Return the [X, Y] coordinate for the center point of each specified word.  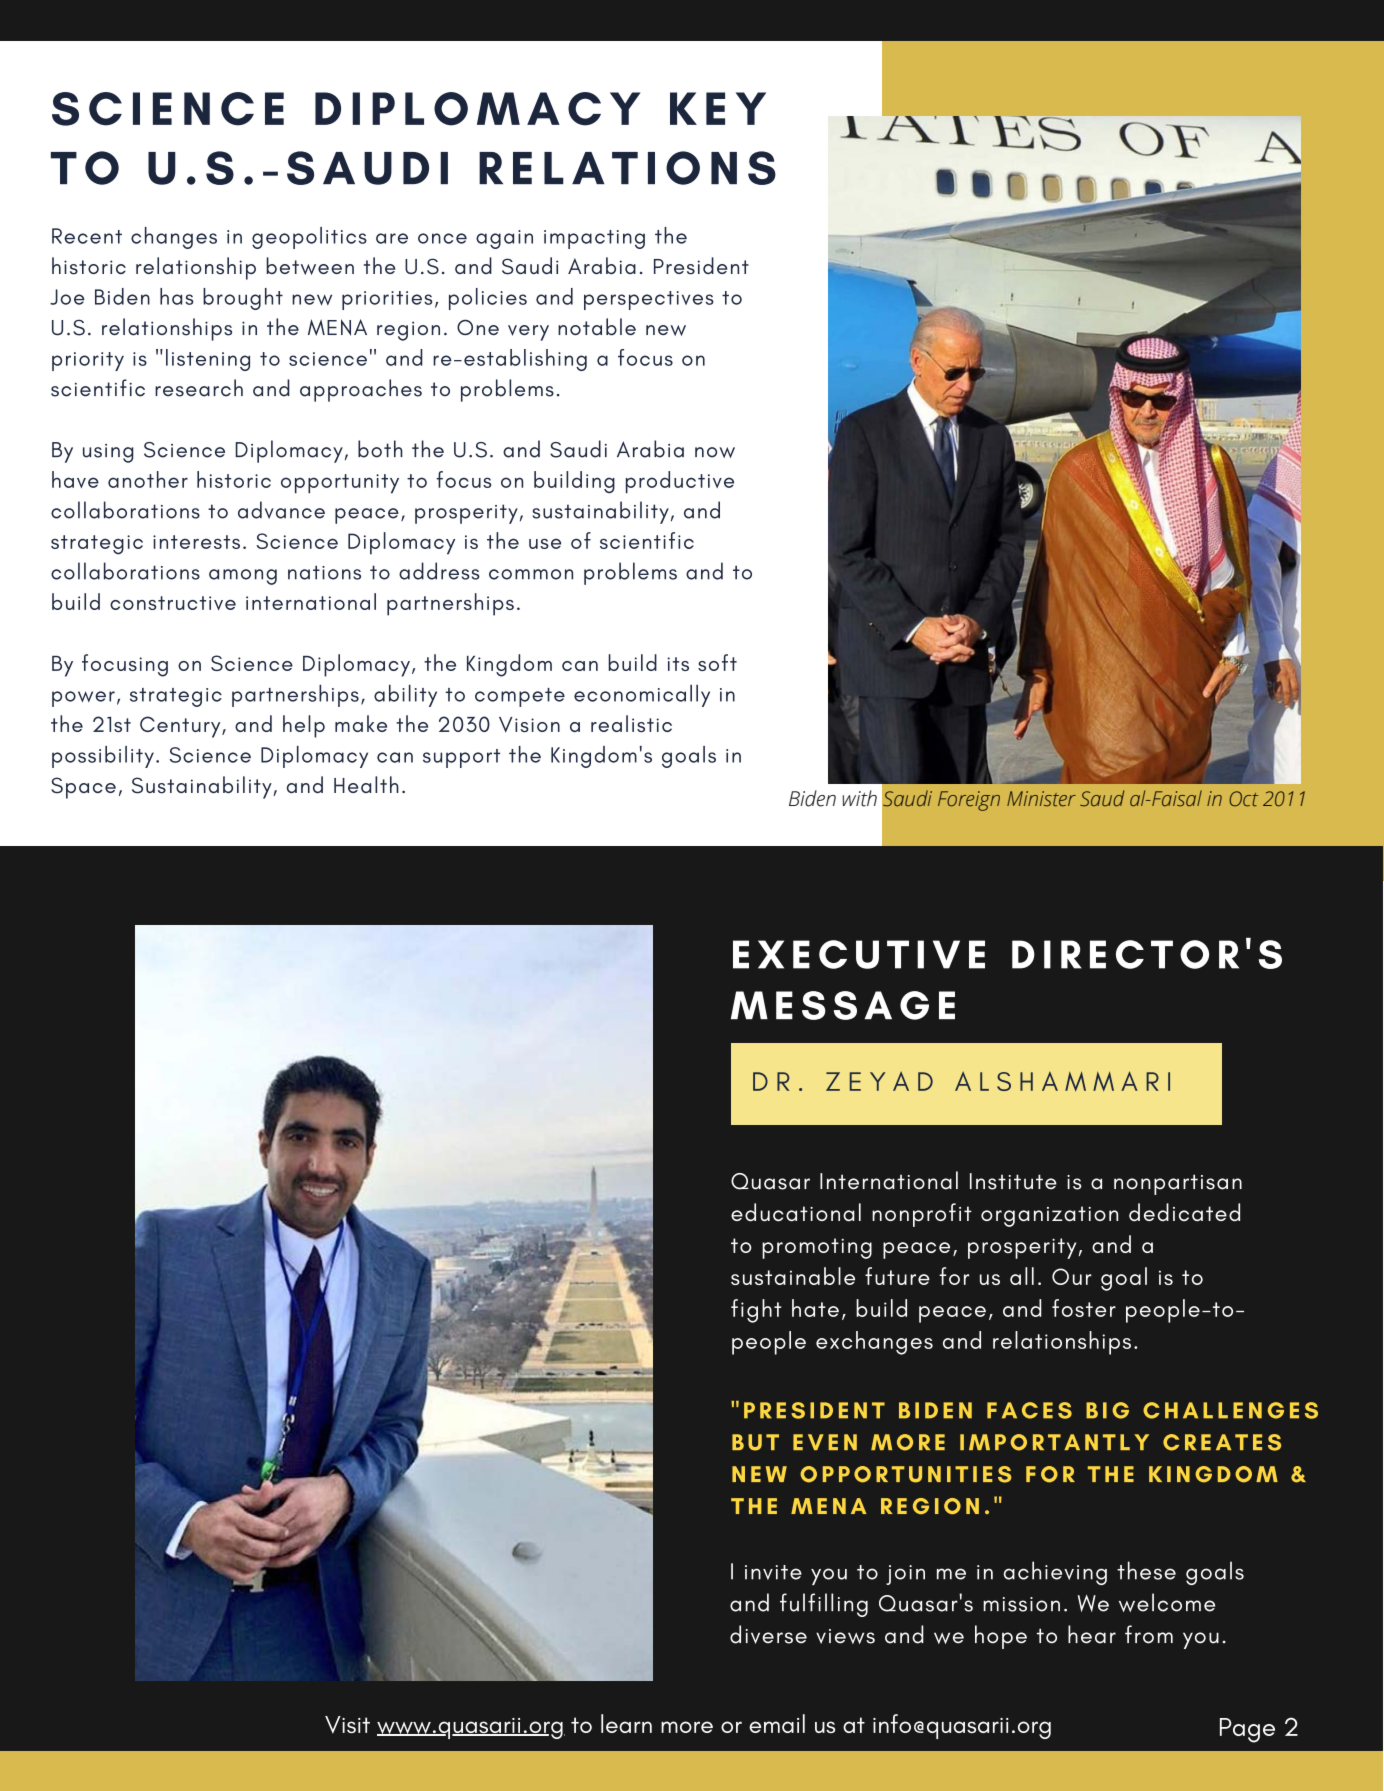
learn [626, 1723]
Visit [347, 1725]
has [177, 296]
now [715, 452]
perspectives [649, 300]
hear [1092, 1634]
